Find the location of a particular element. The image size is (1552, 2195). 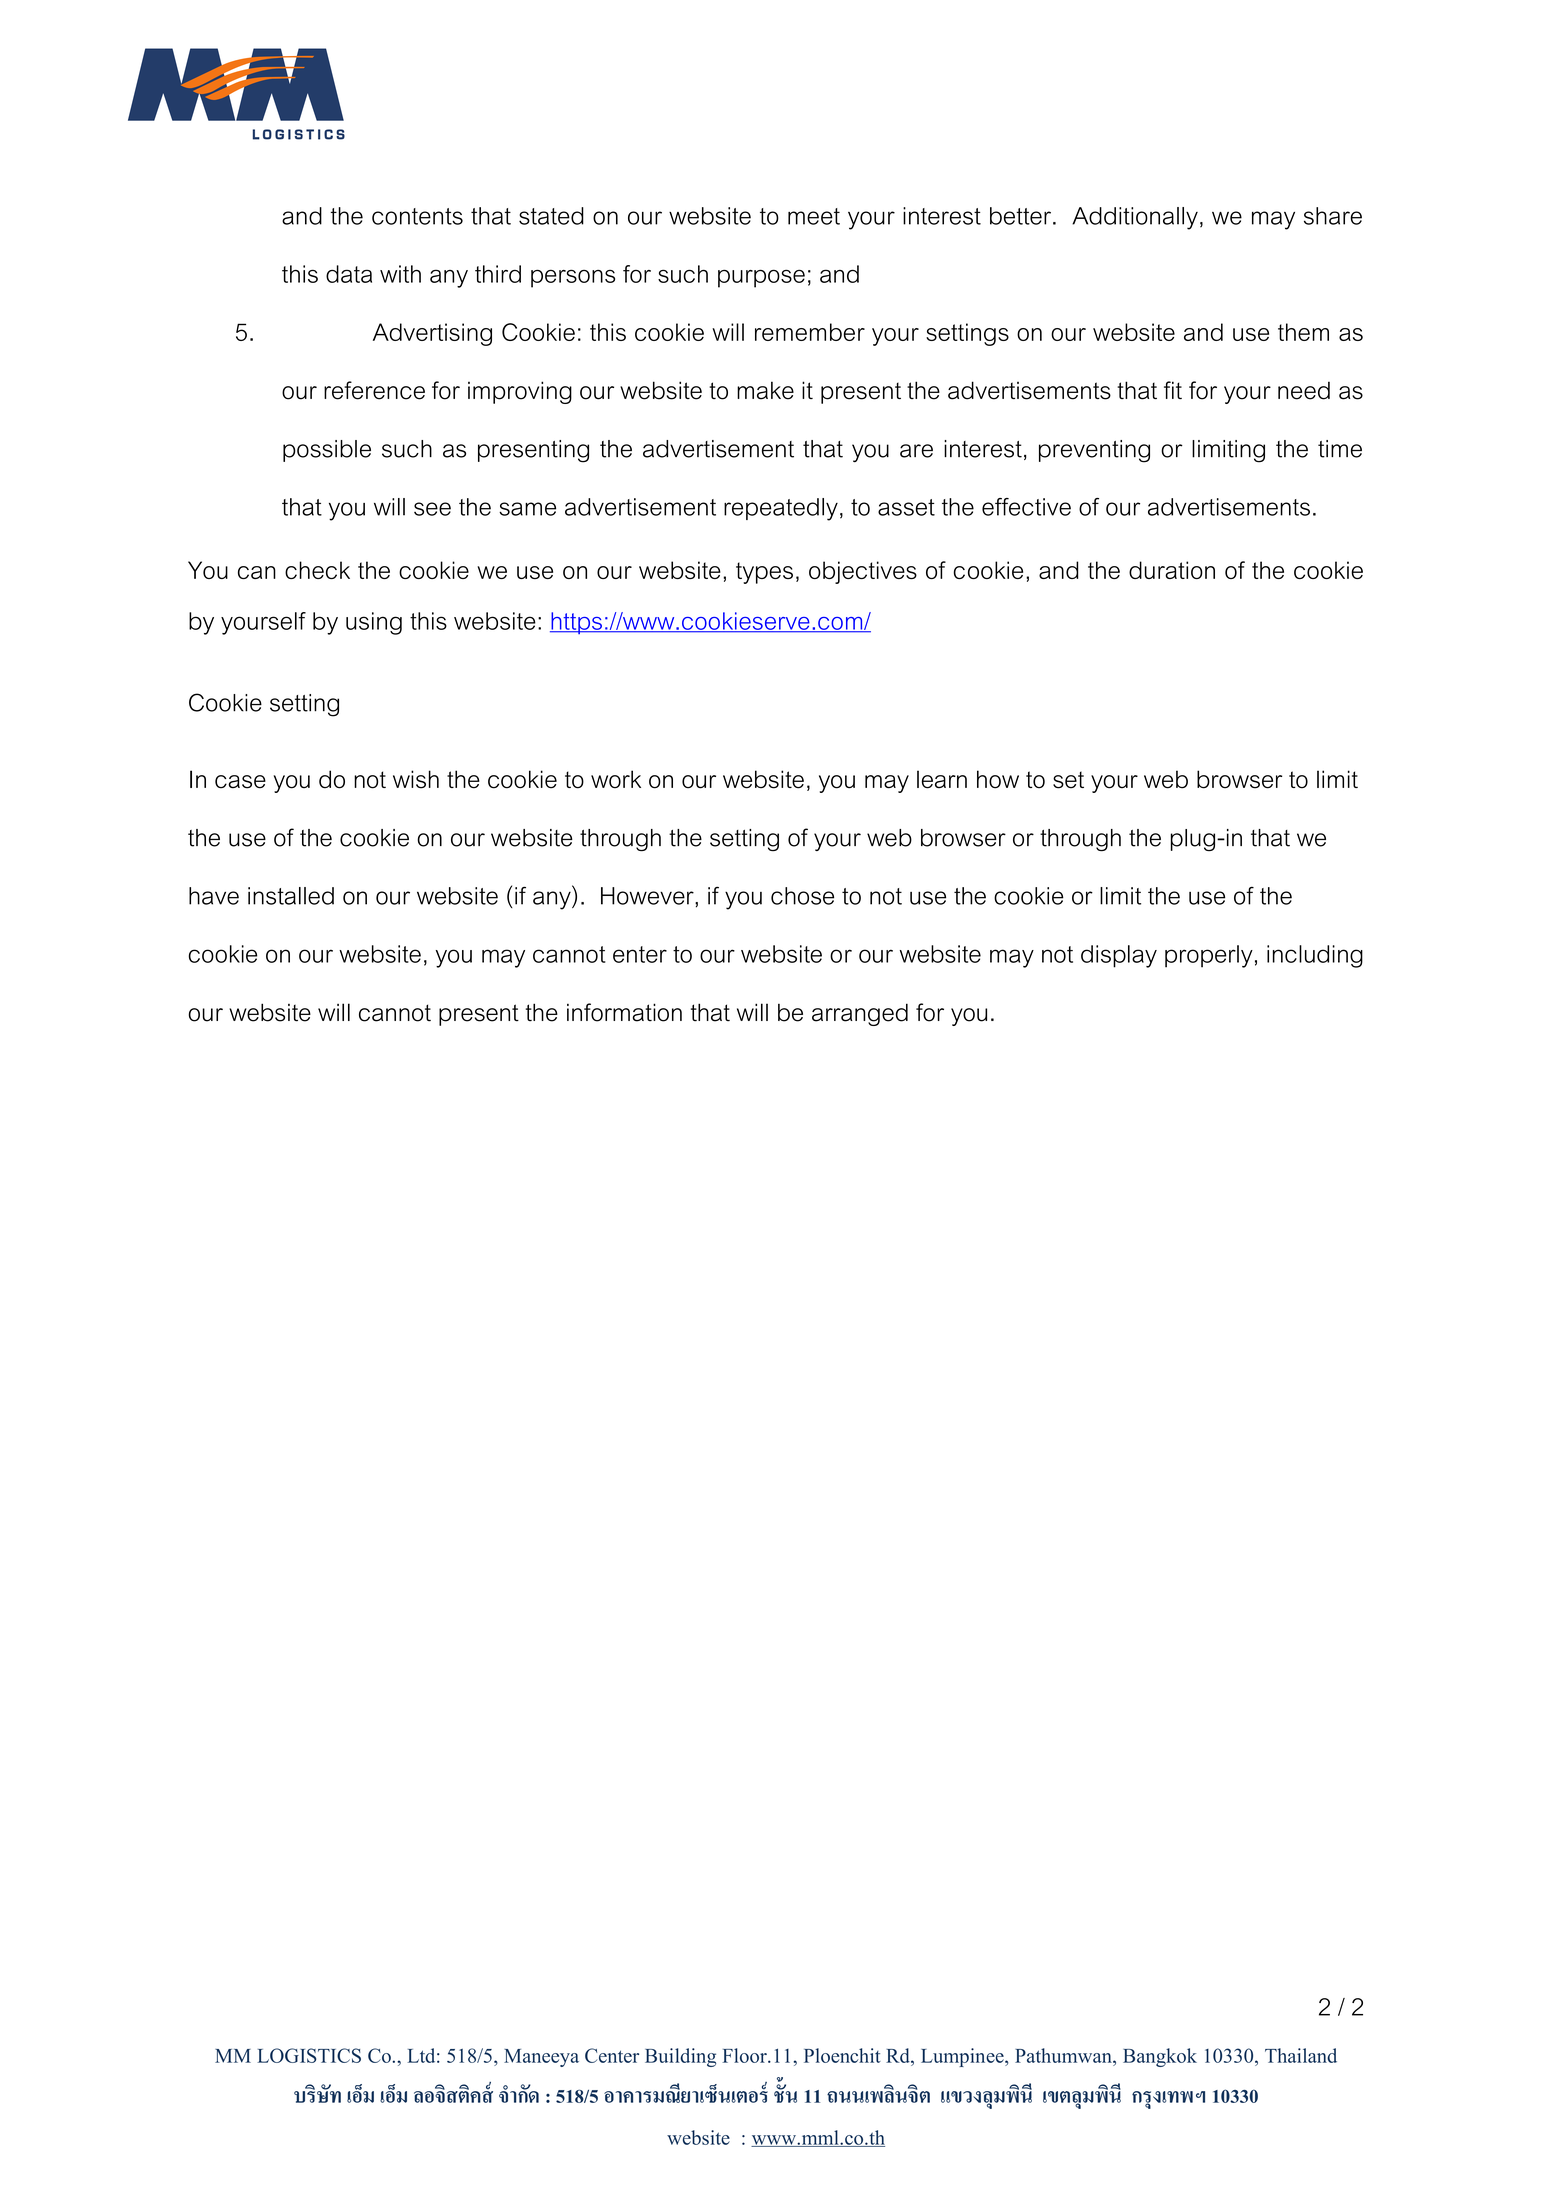

data is located at coordinates (349, 274).
